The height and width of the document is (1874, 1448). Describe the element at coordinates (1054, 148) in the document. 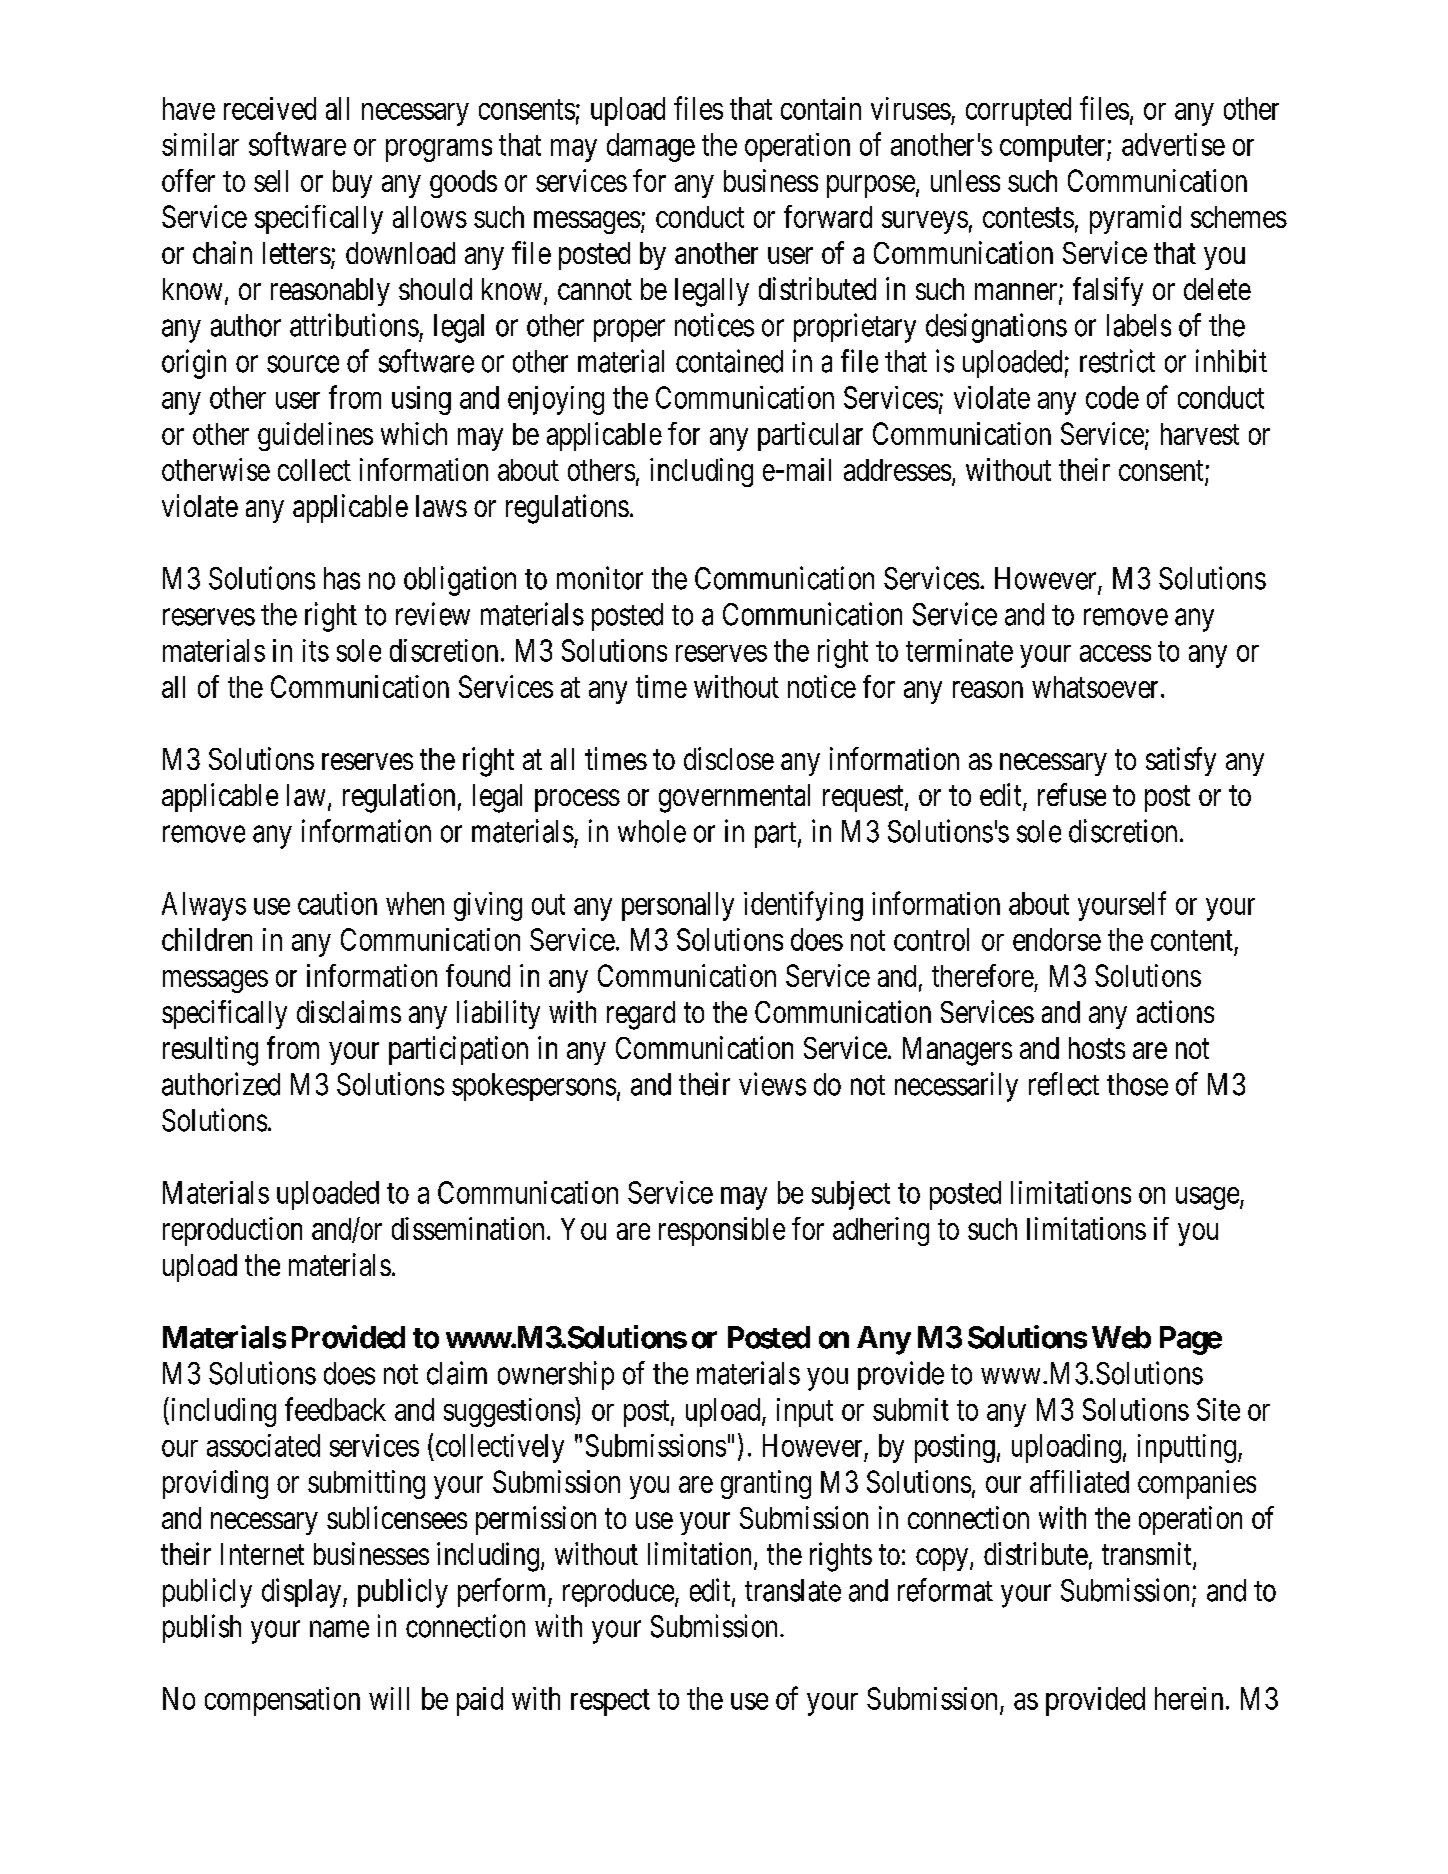

I see `computer` at that location.
